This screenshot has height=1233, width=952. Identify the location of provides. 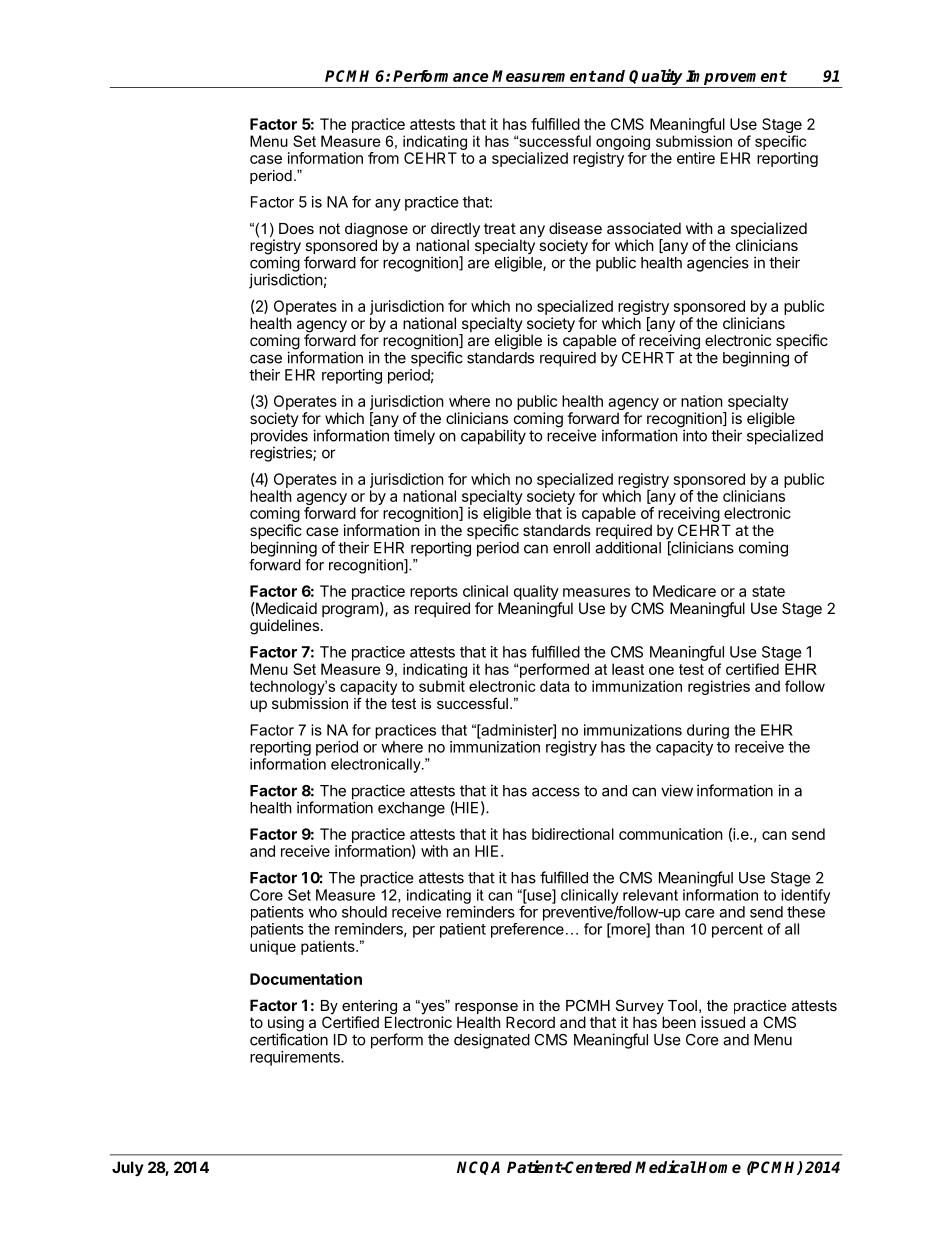
(279, 438).
